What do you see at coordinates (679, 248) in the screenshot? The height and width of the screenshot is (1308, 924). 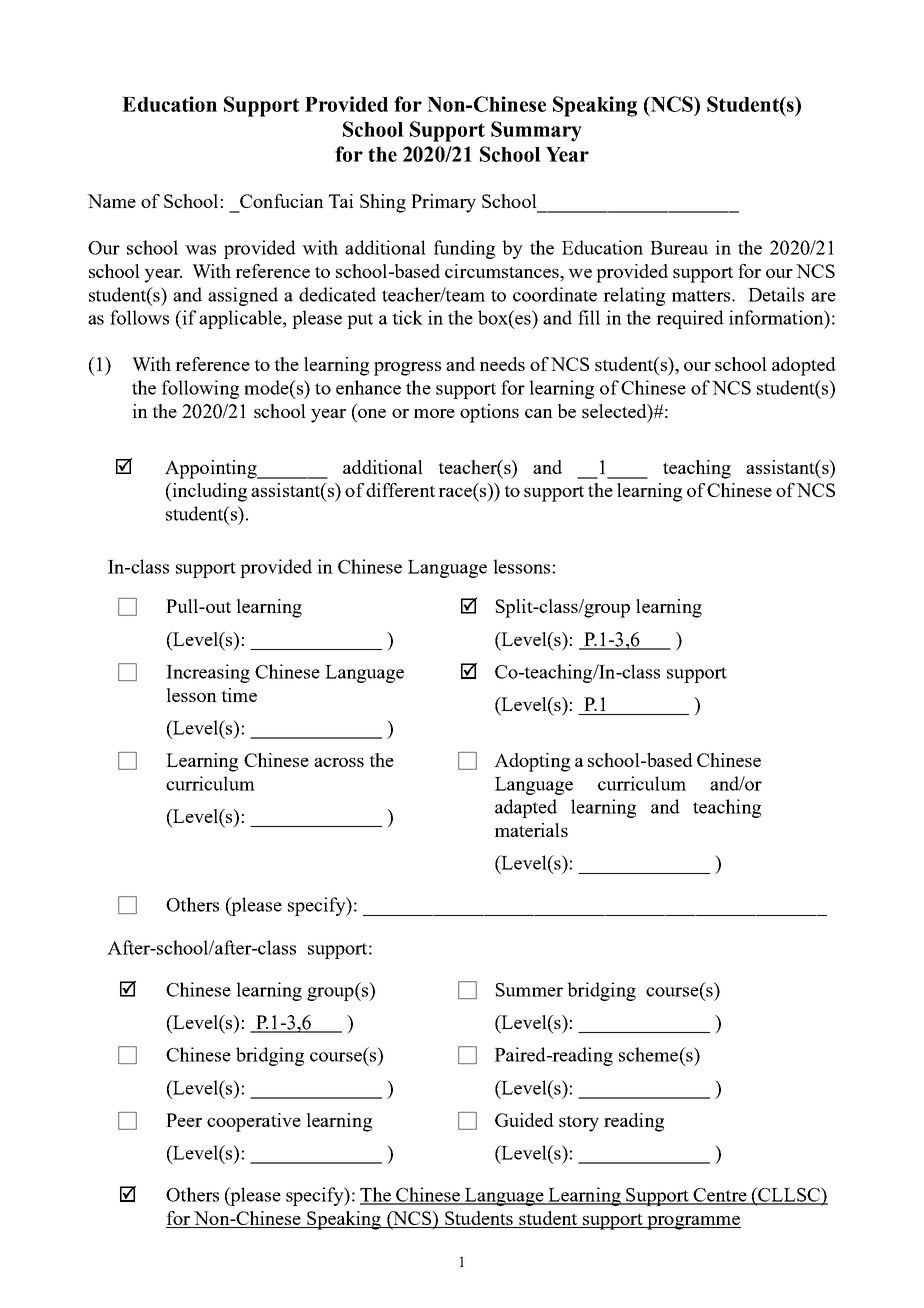 I see `Bureau` at bounding box center [679, 248].
